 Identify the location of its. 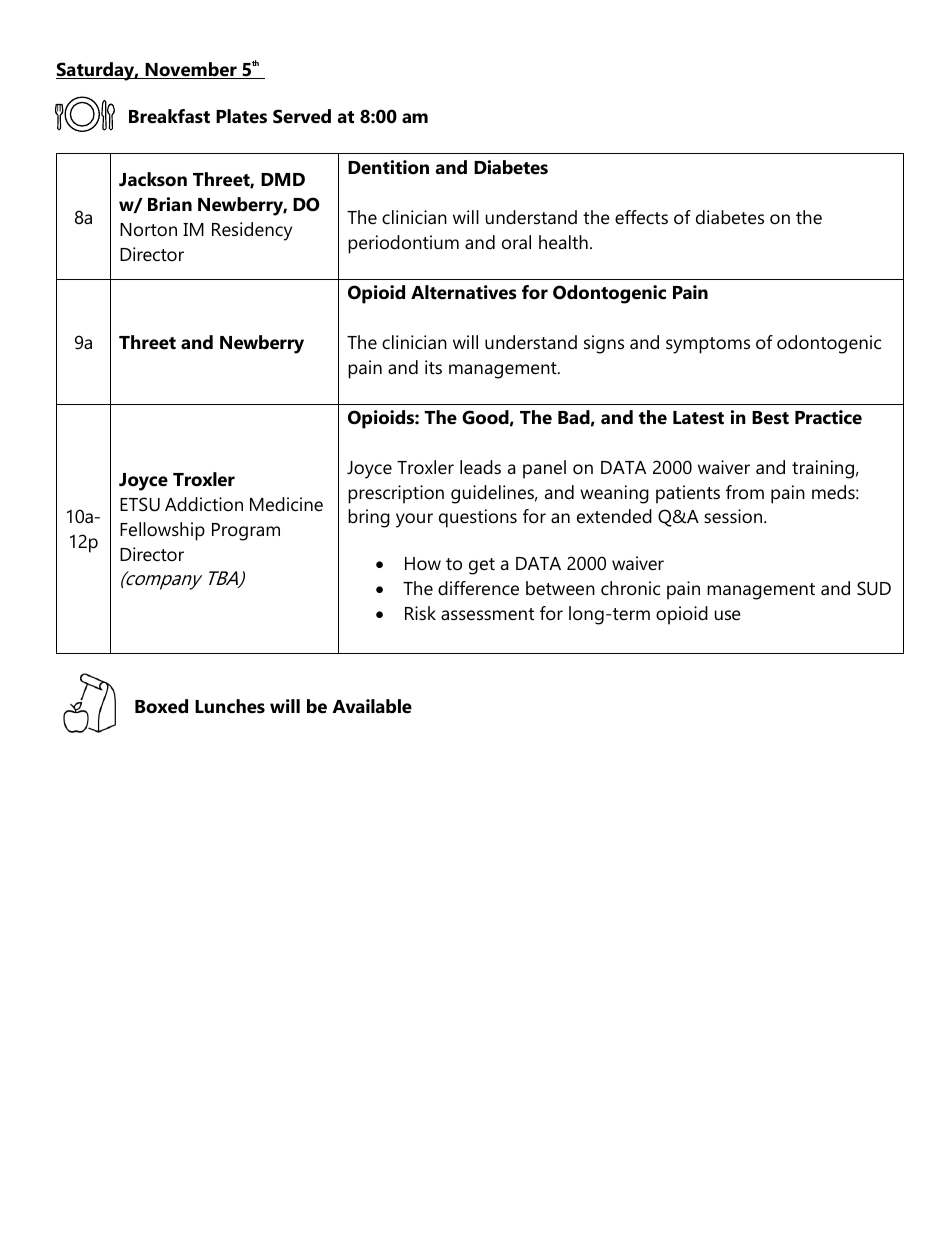
(433, 367).
